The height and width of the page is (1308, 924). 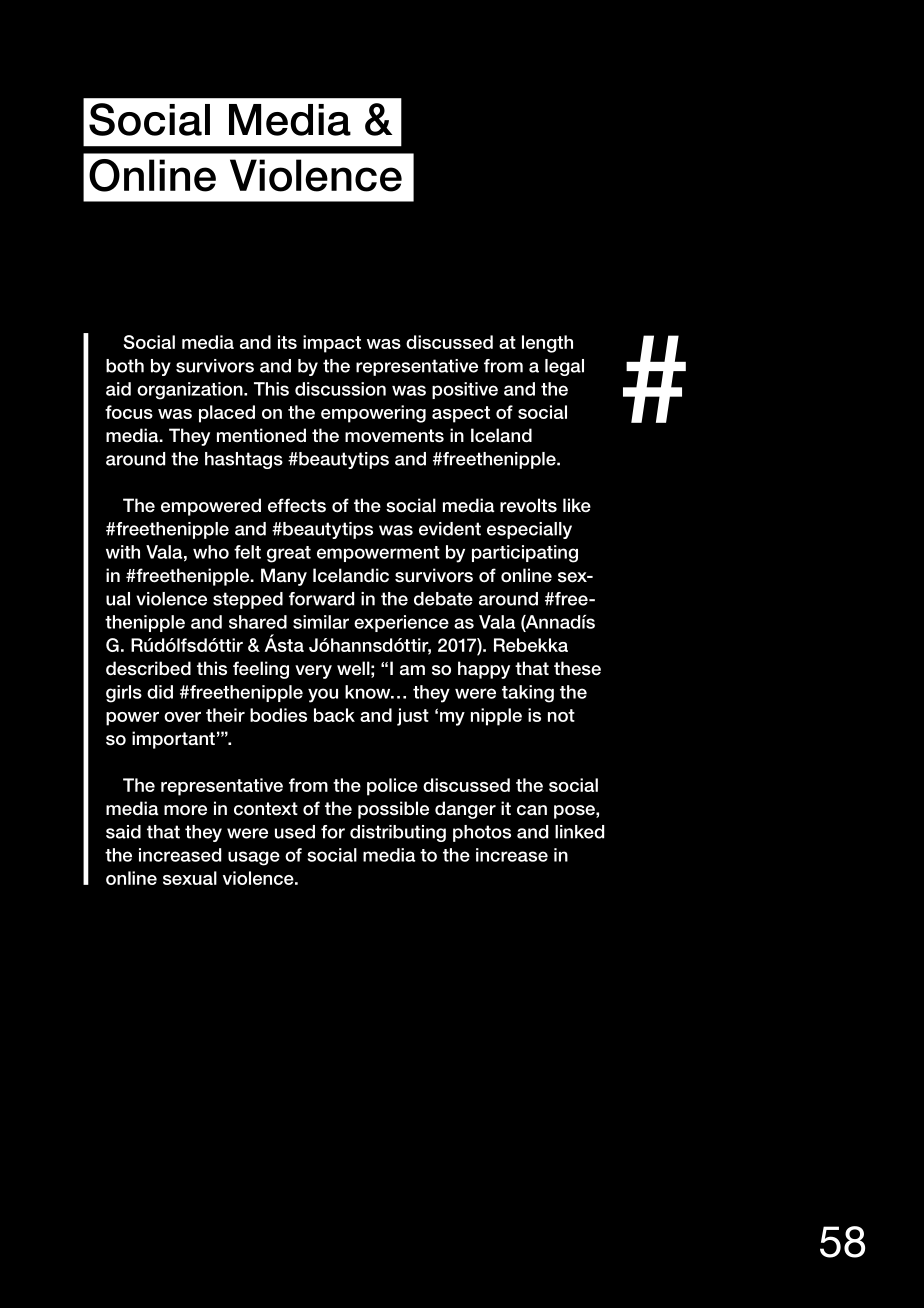 I want to click on participating, so click(x=525, y=554).
